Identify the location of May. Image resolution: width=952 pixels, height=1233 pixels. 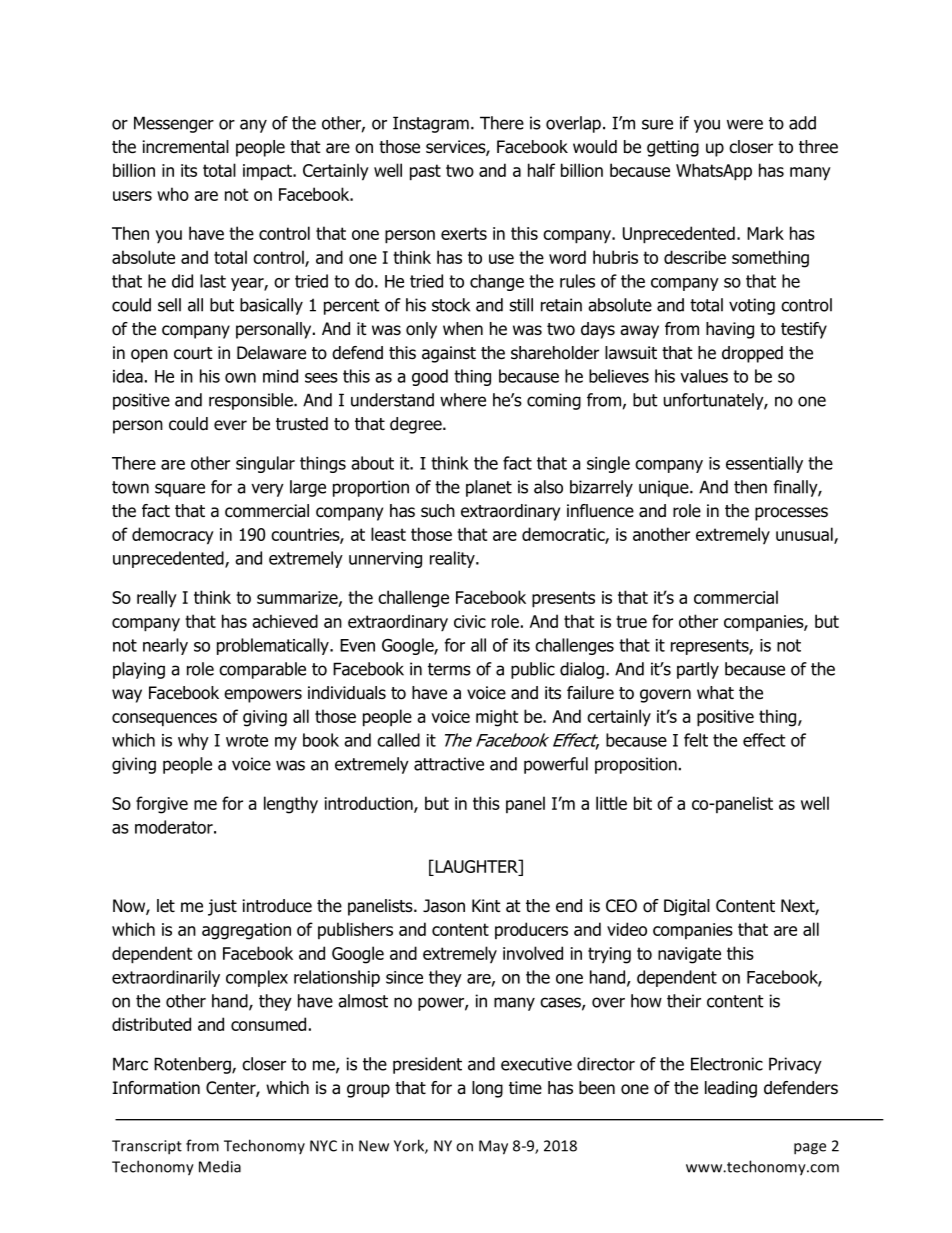
(493, 1147).
